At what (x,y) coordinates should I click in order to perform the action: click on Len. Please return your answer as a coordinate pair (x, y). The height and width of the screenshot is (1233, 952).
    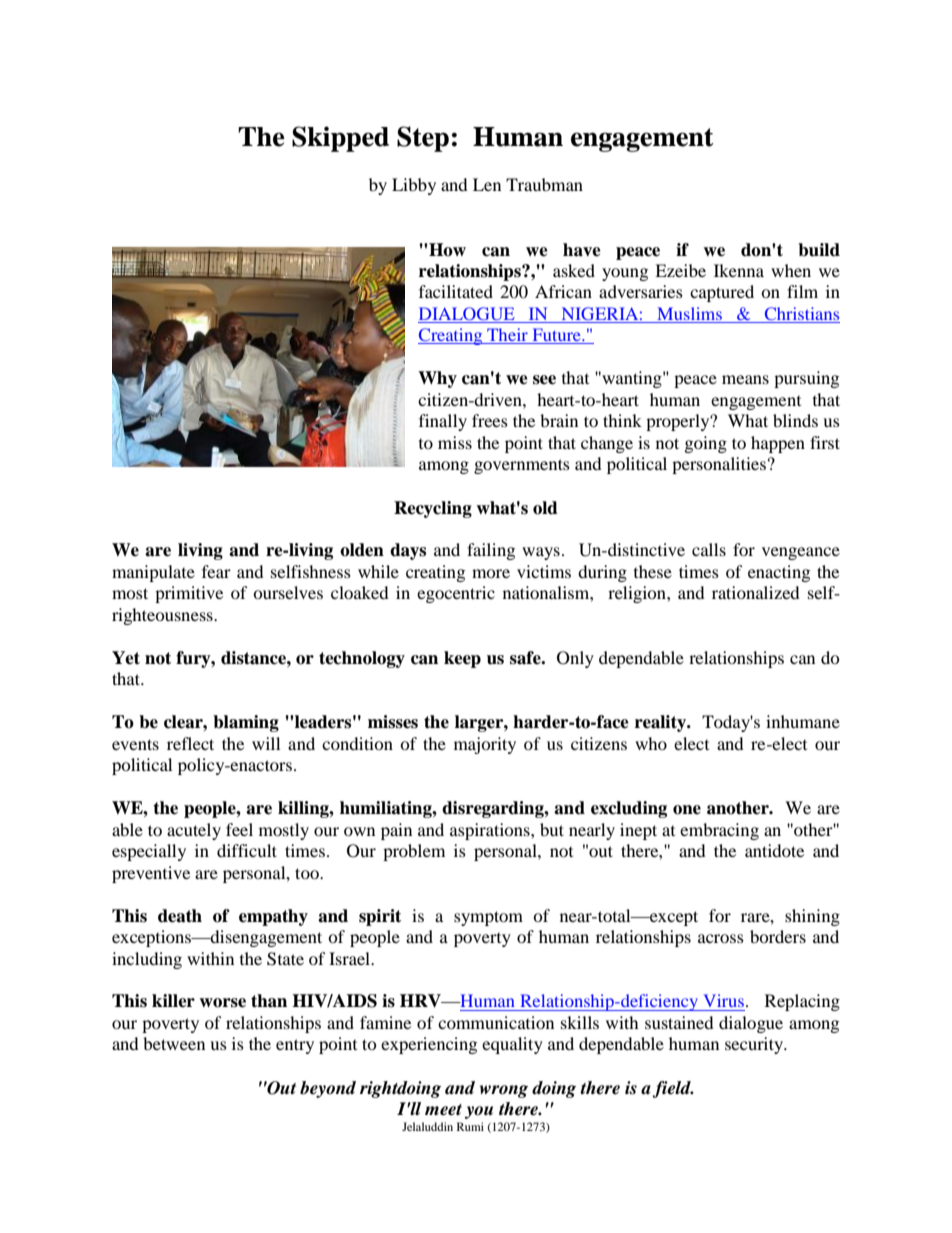
    Looking at the image, I should click on (487, 184).
